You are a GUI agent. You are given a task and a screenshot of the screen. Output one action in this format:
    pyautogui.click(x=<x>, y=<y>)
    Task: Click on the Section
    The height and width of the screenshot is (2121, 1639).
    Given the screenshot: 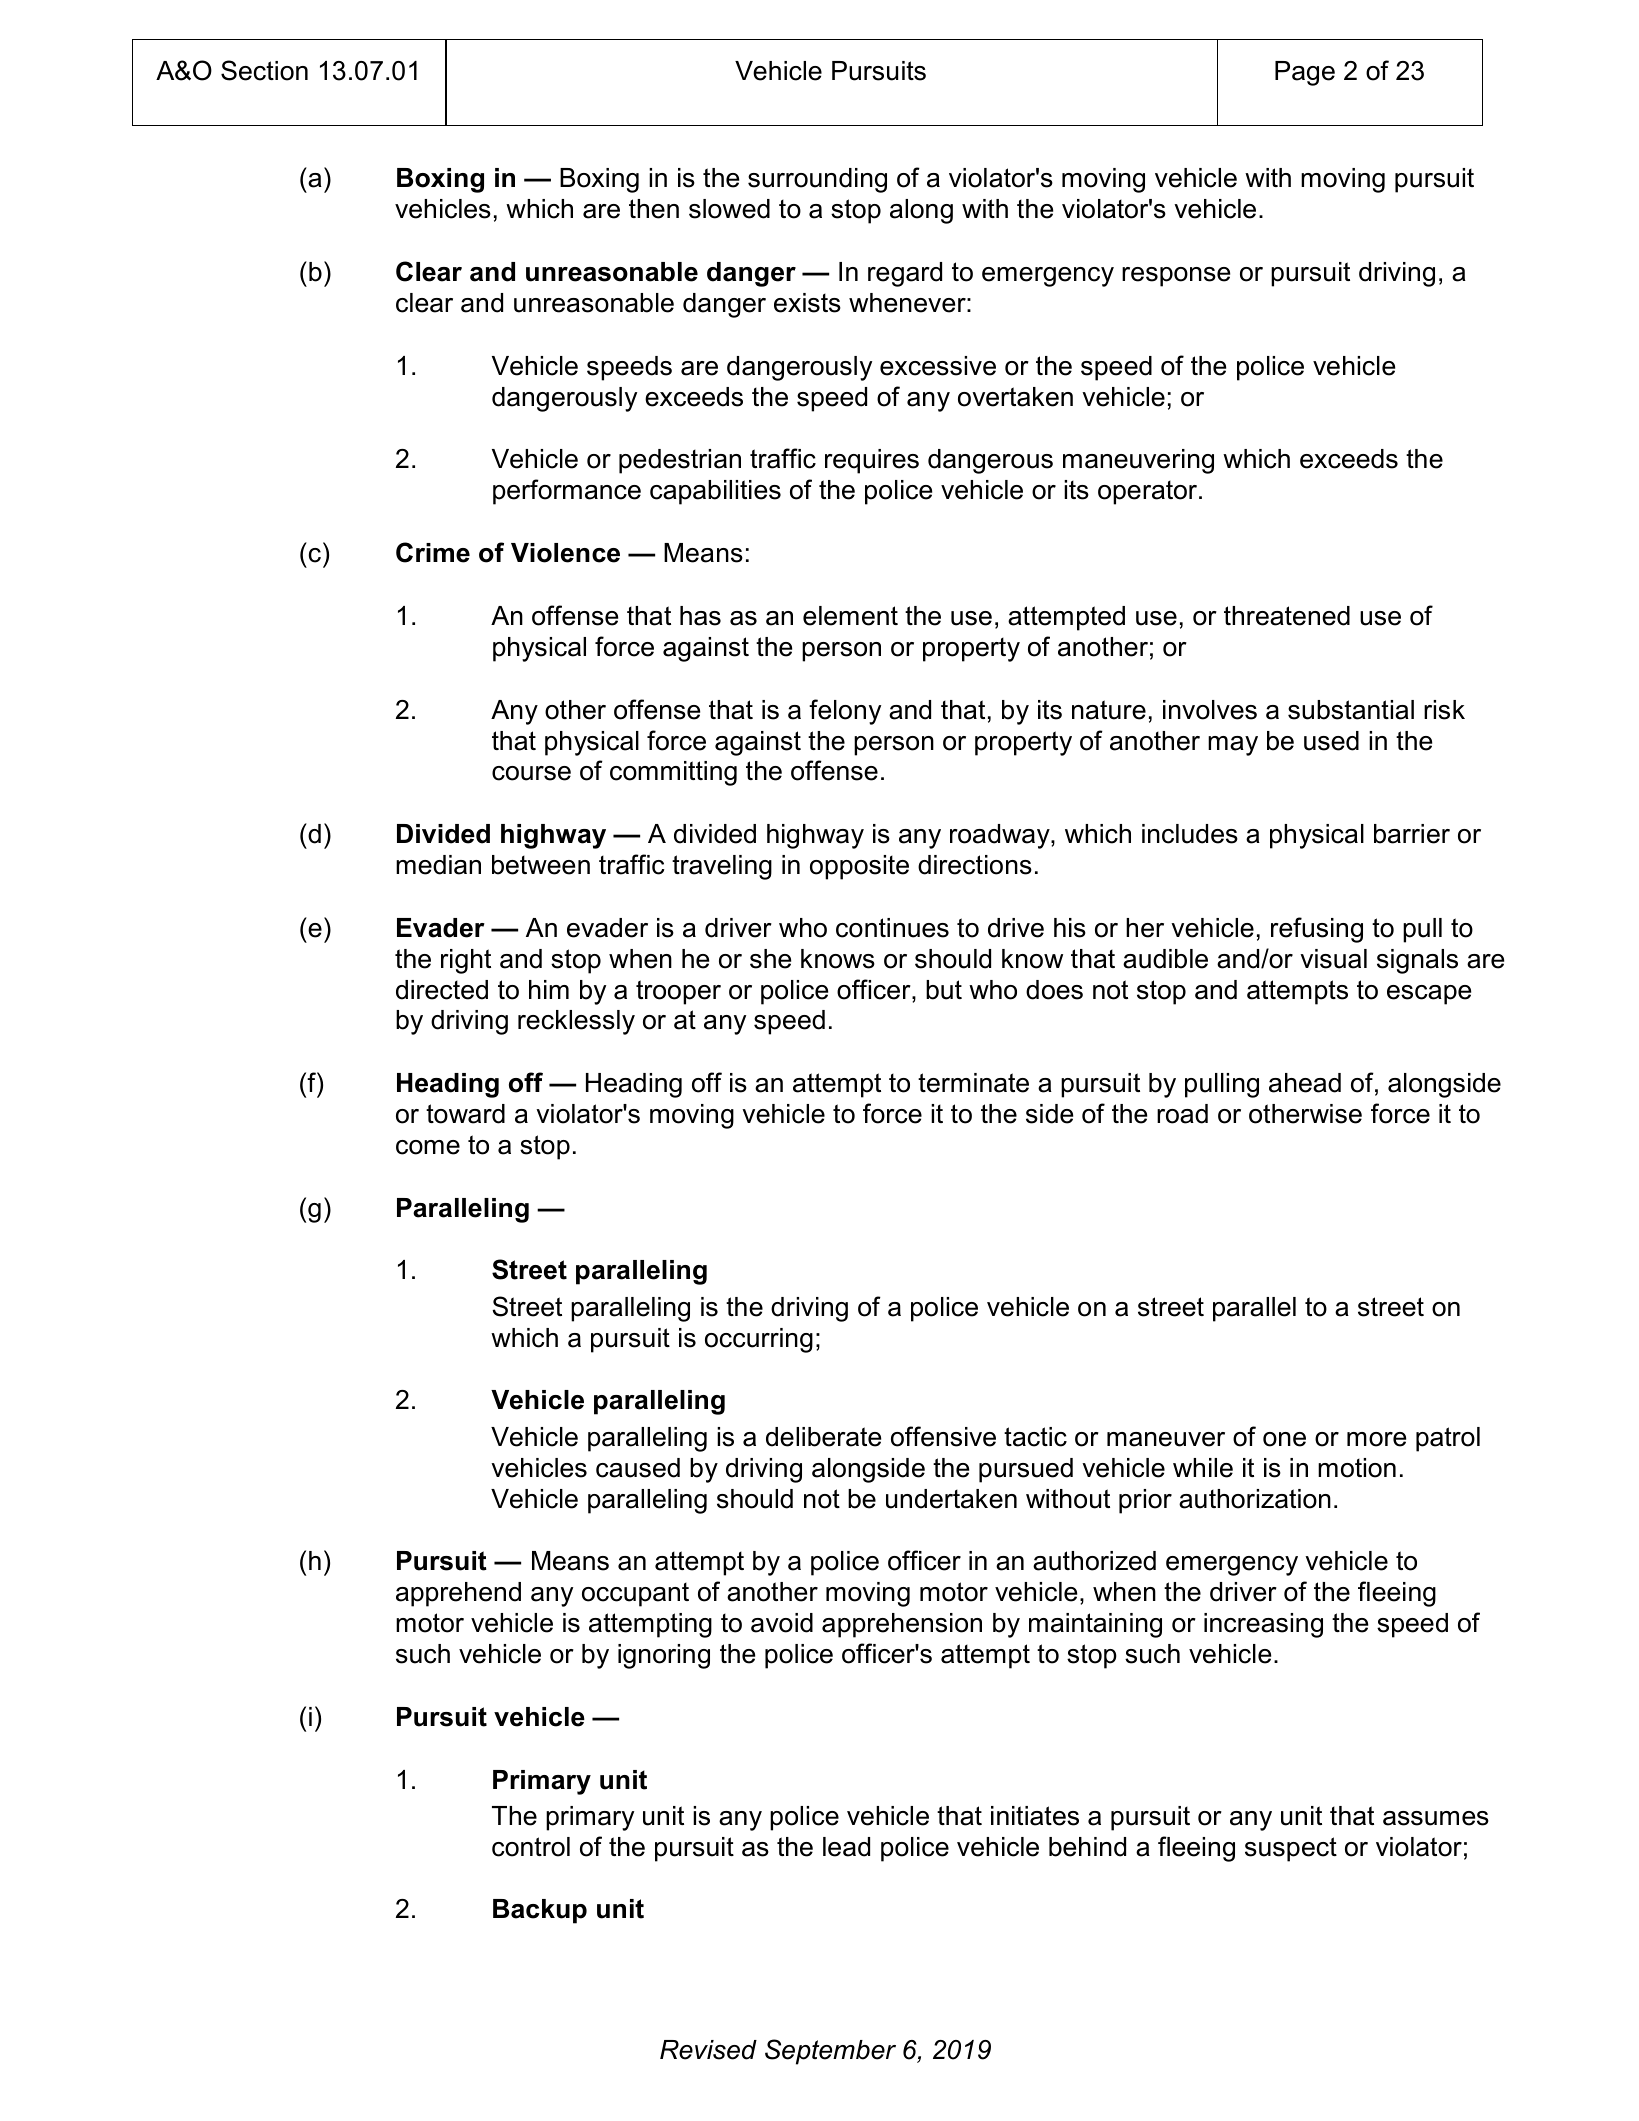 What is the action you would take?
    pyautogui.click(x=264, y=70)
